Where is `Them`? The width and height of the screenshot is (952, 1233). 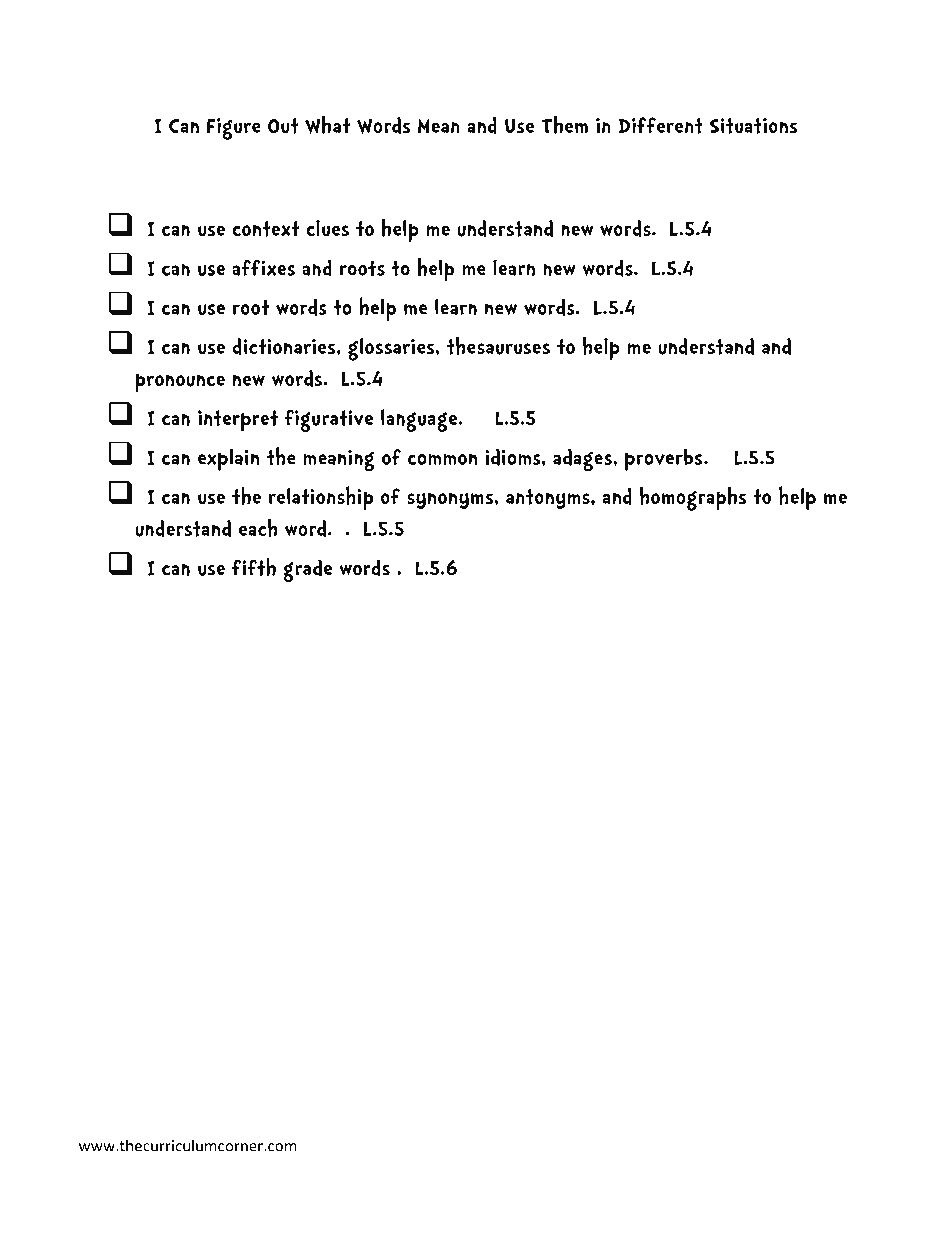 Them is located at coordinates (564, 124).
